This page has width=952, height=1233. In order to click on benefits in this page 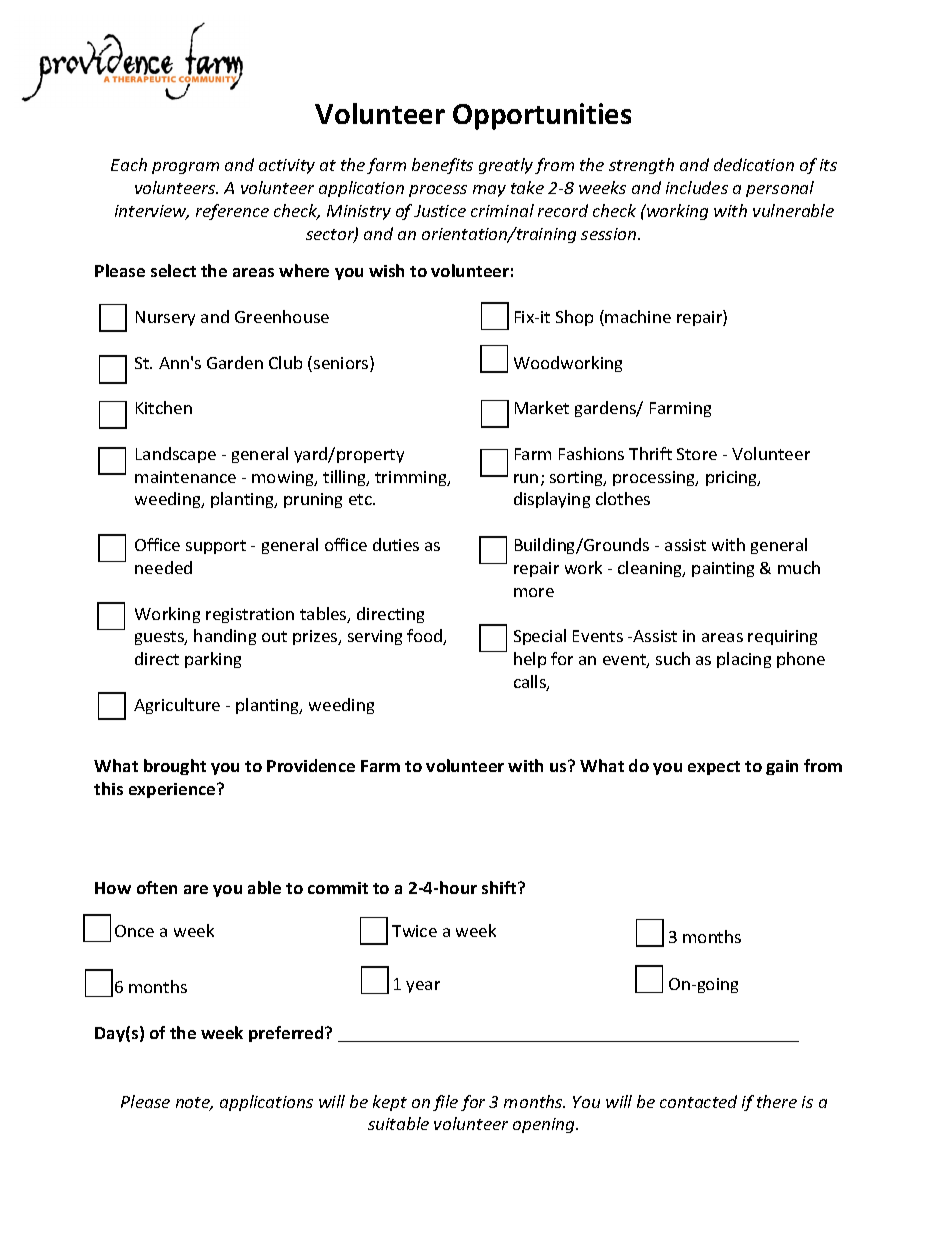, I will do `click(442, 166)`.
